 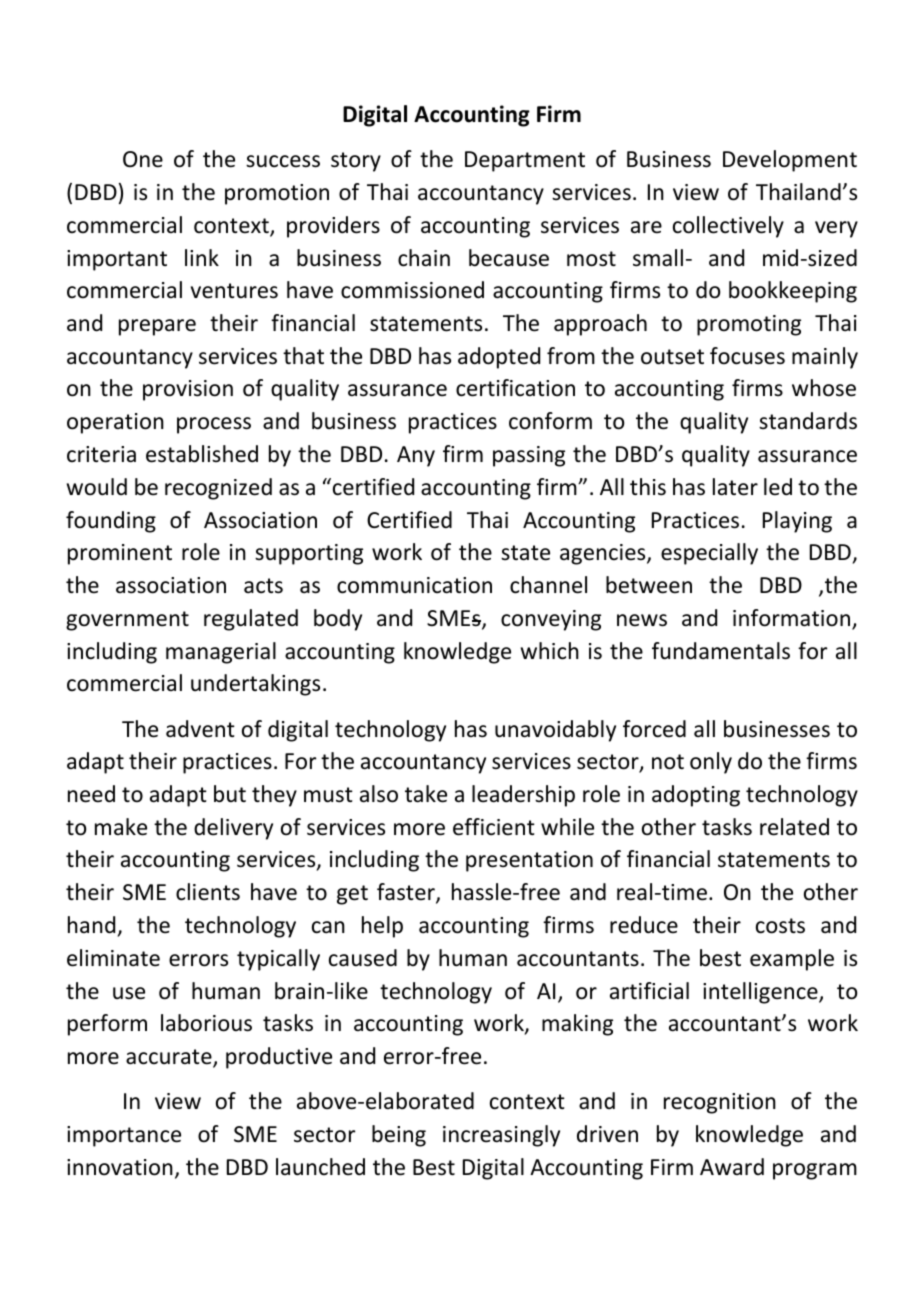 I want to click on importance, so click(x=124, y=1136).
